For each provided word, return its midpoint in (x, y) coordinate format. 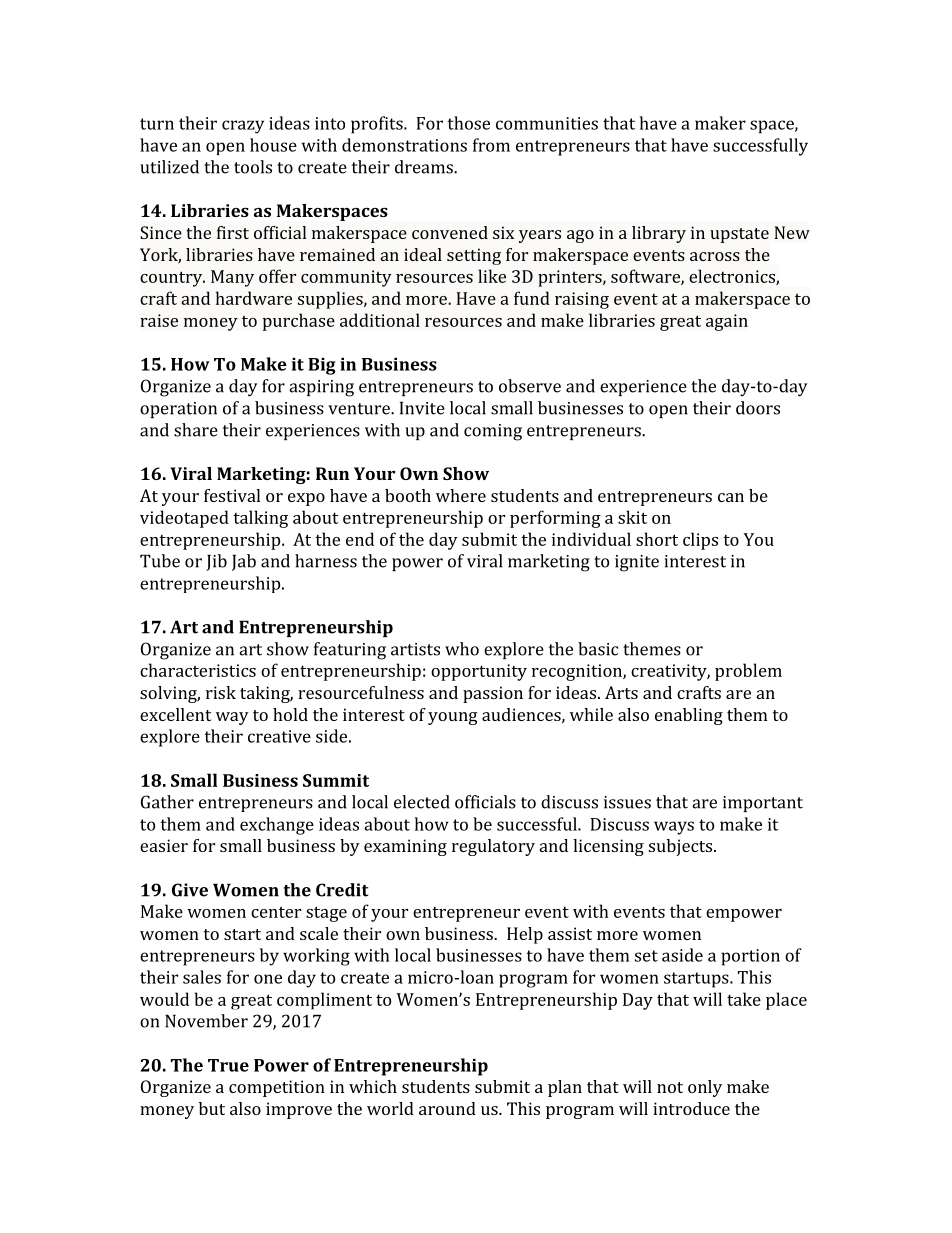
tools (253, 167)
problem (748, 672)
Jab (244, 562)
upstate (739, 235)
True (228, 1065)
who (462, 649)
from (491, 145)
